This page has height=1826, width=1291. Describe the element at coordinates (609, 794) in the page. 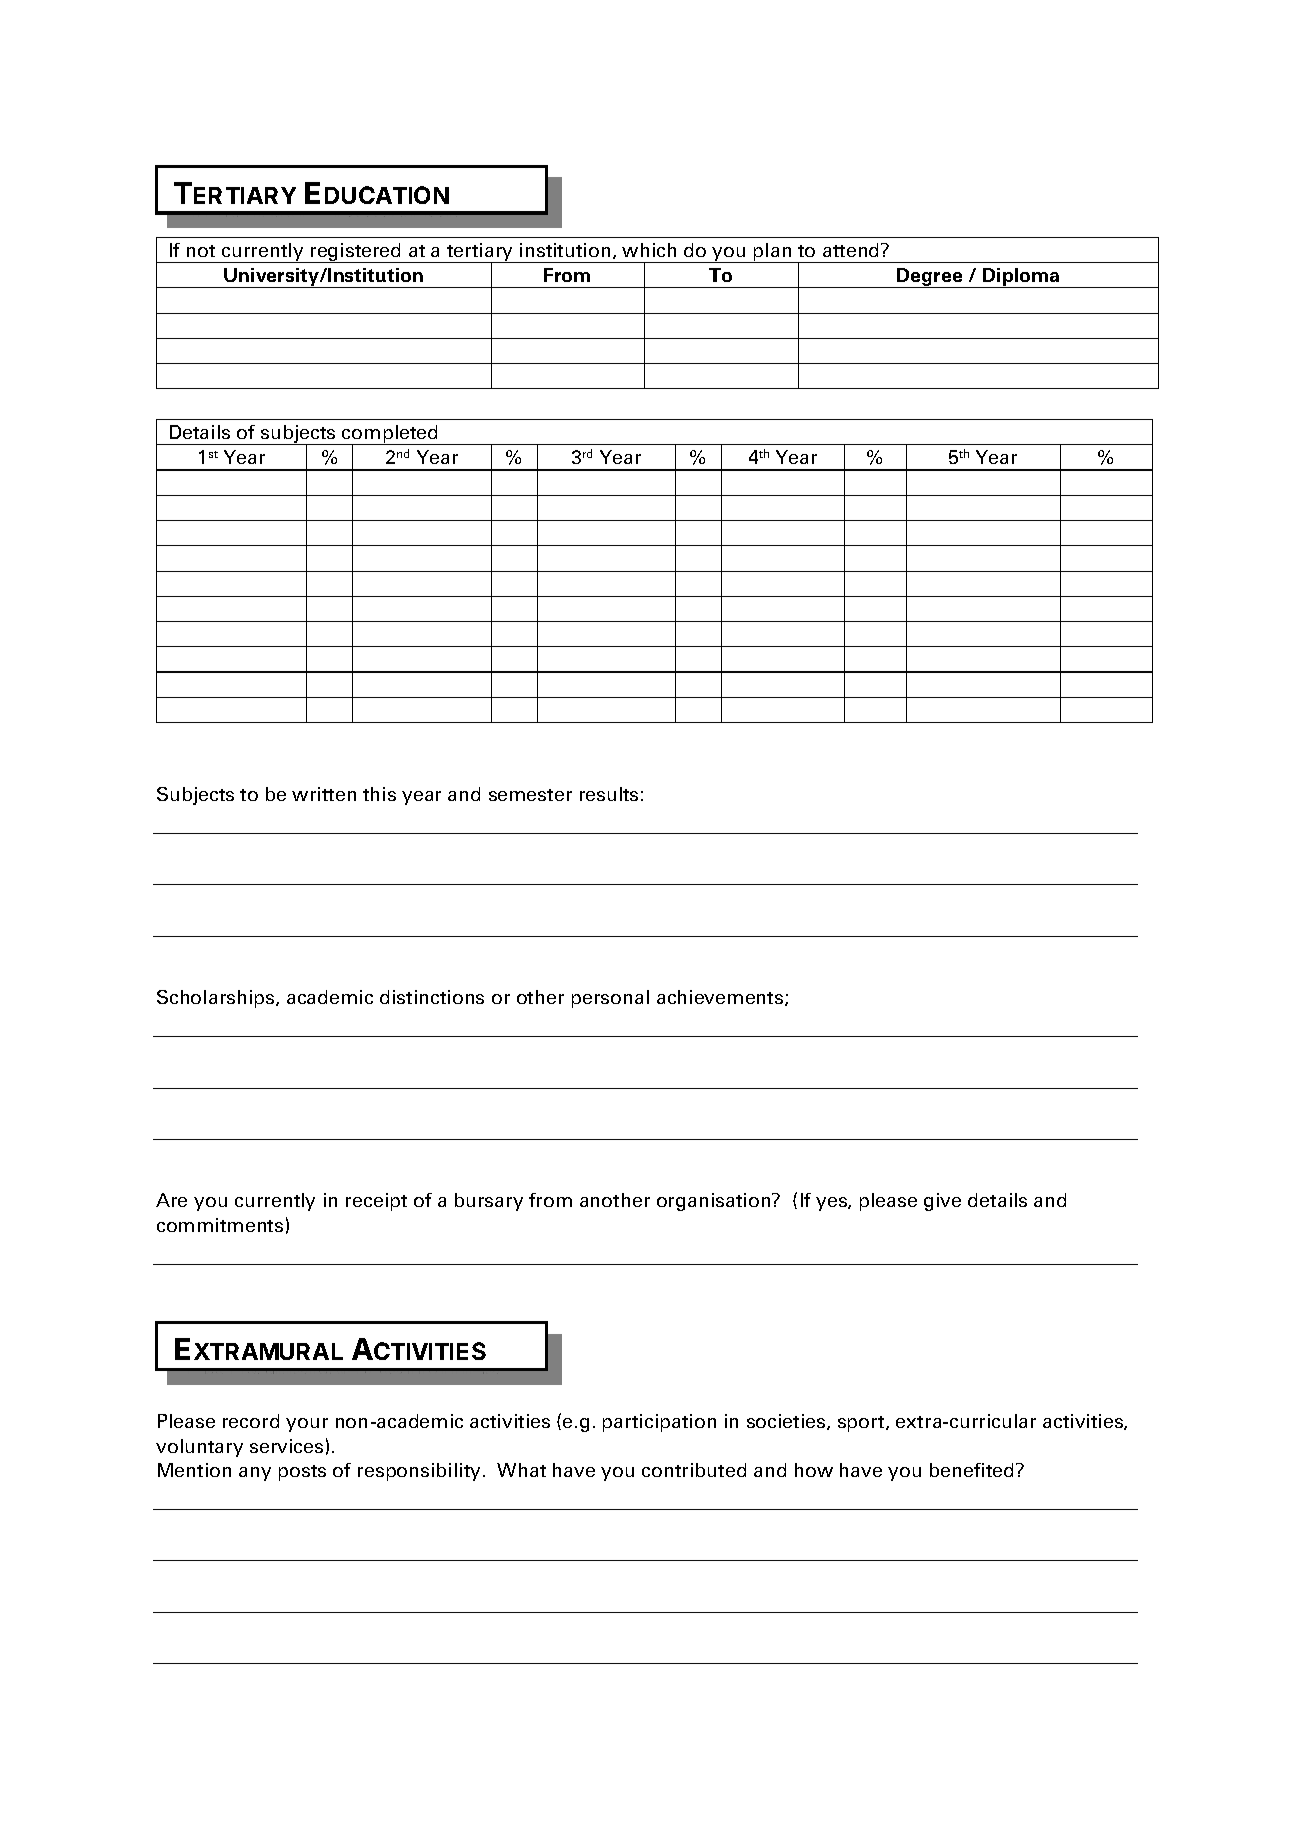

I see `results` at that location.
